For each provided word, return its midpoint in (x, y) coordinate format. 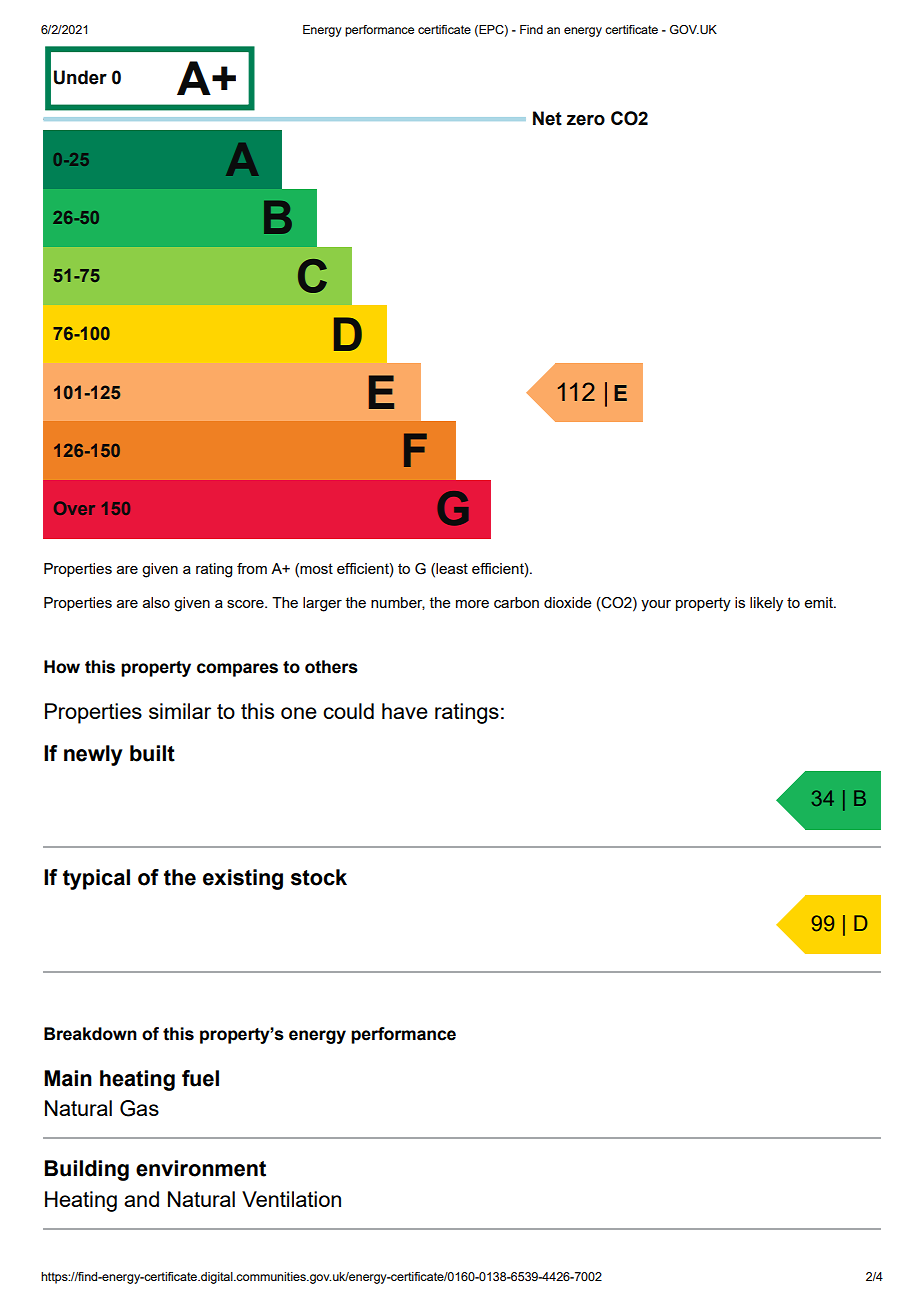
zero (586, 120)
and (141, 1199)
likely (766, 604)
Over (74, 508)
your (656, 606)
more (472, 604)
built (152, 753)
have (405, 711)
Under (80, 77)
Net (547, 118)
